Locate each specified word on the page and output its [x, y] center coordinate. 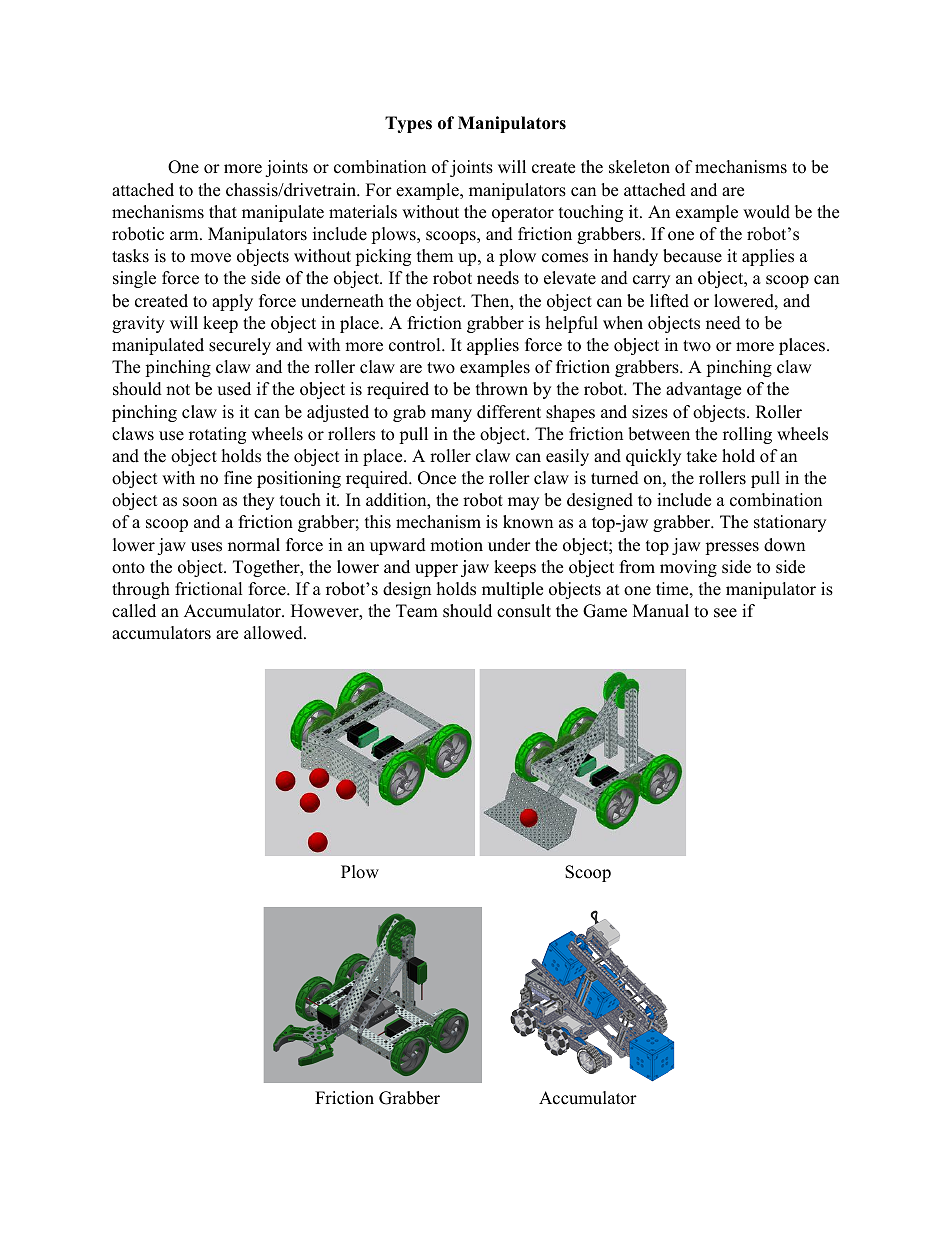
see [725, 613]
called [134, 611]
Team [417, 611]
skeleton [639, 167]
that [223, 211]
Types [408, 124]
